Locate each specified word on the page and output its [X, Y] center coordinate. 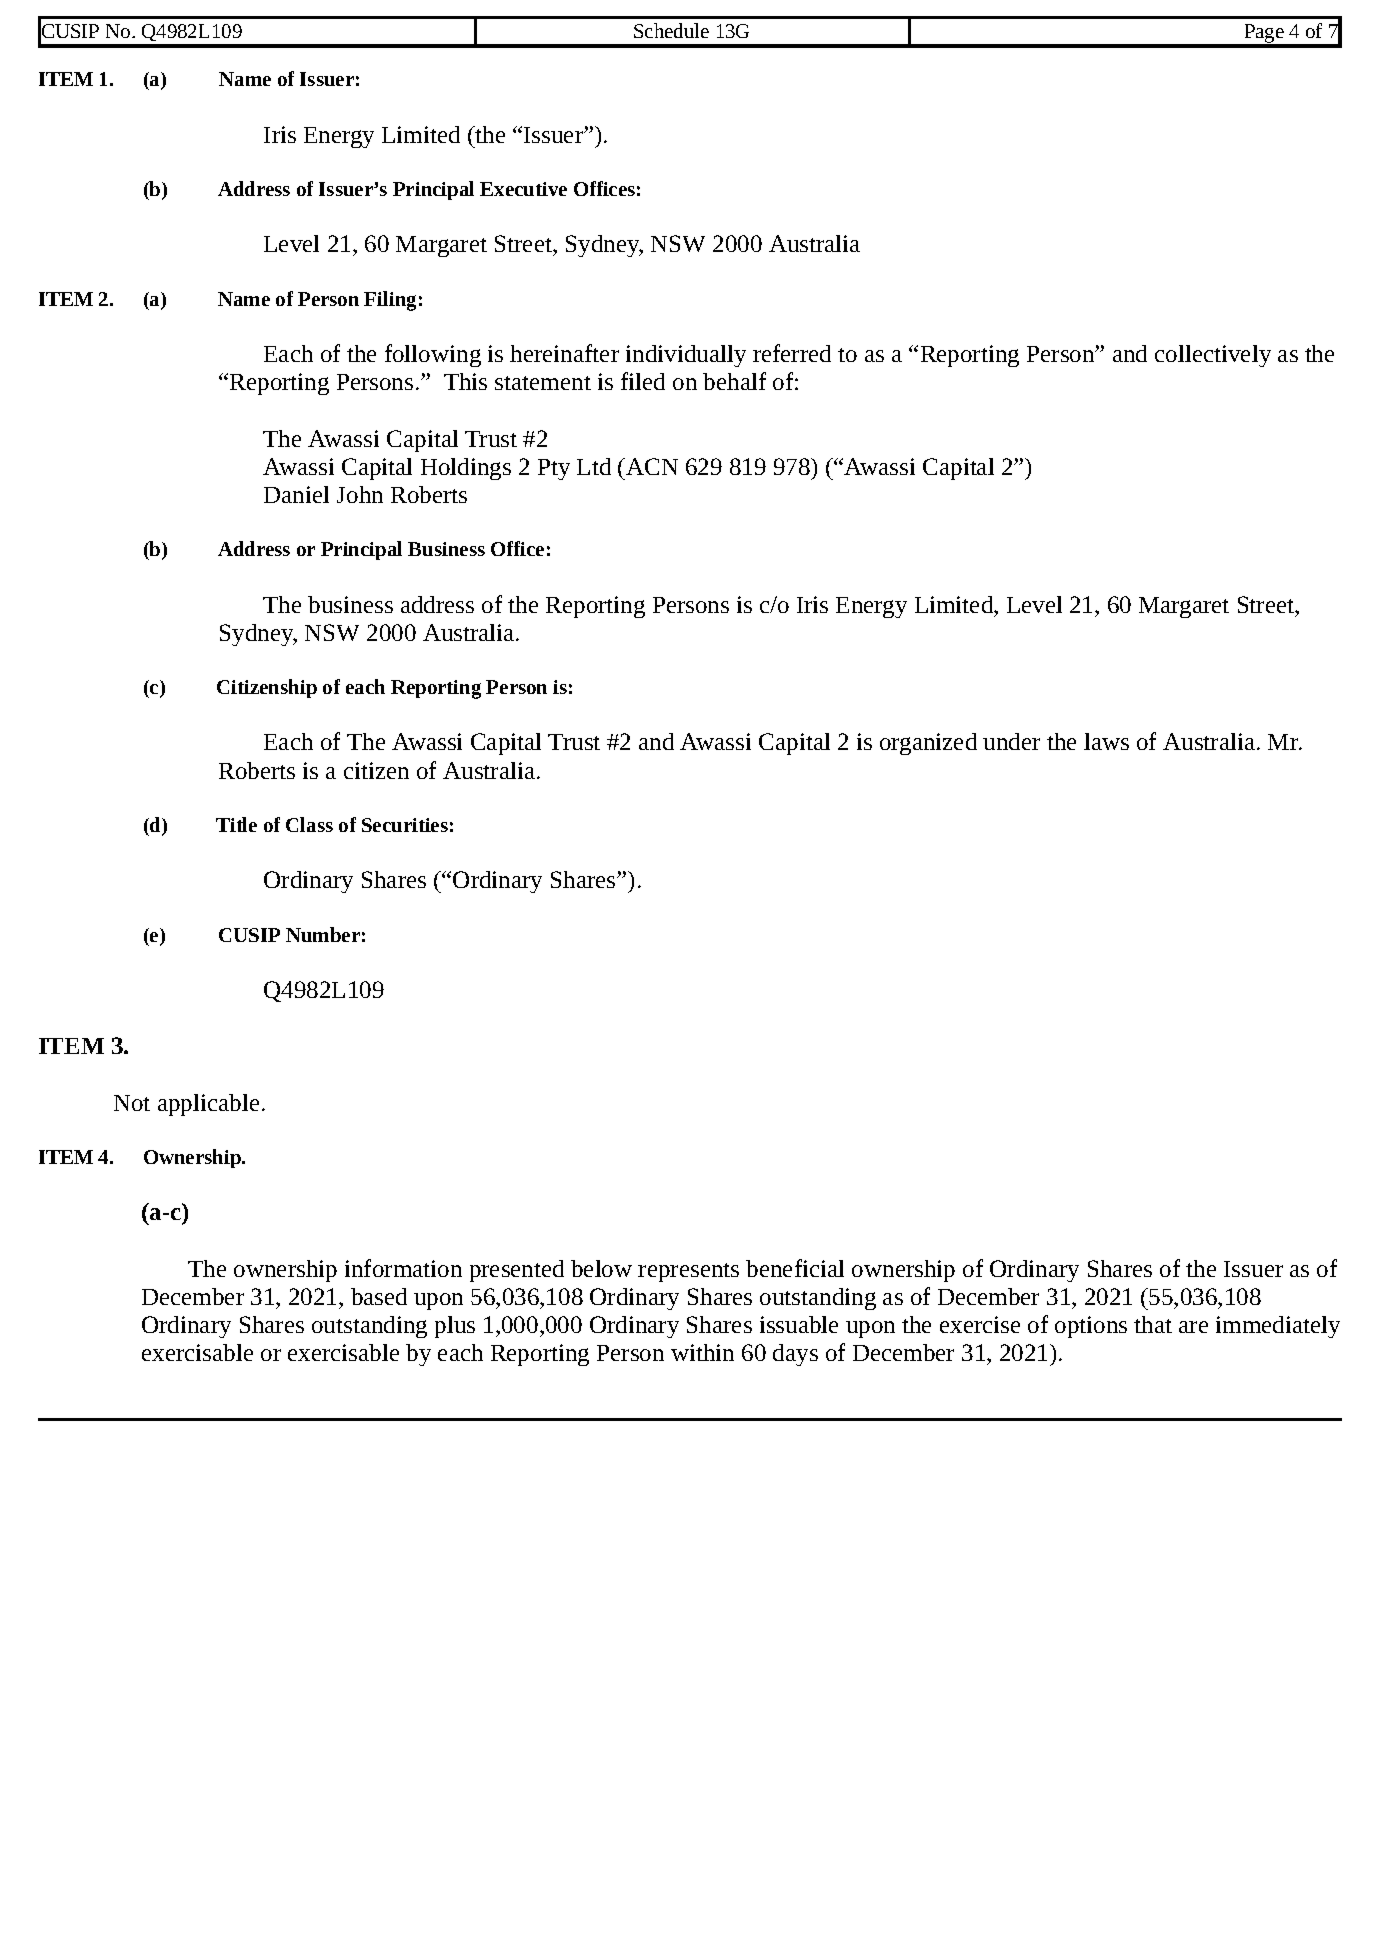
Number [323, 934]
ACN [651, 466]
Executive [523, 189]
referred [792, 353]
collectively [1213, 356]
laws [1106, 741]
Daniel [296, 494]
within [702, 1352]
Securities [405, 825]
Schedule [671, 30]
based [379, 1296]
